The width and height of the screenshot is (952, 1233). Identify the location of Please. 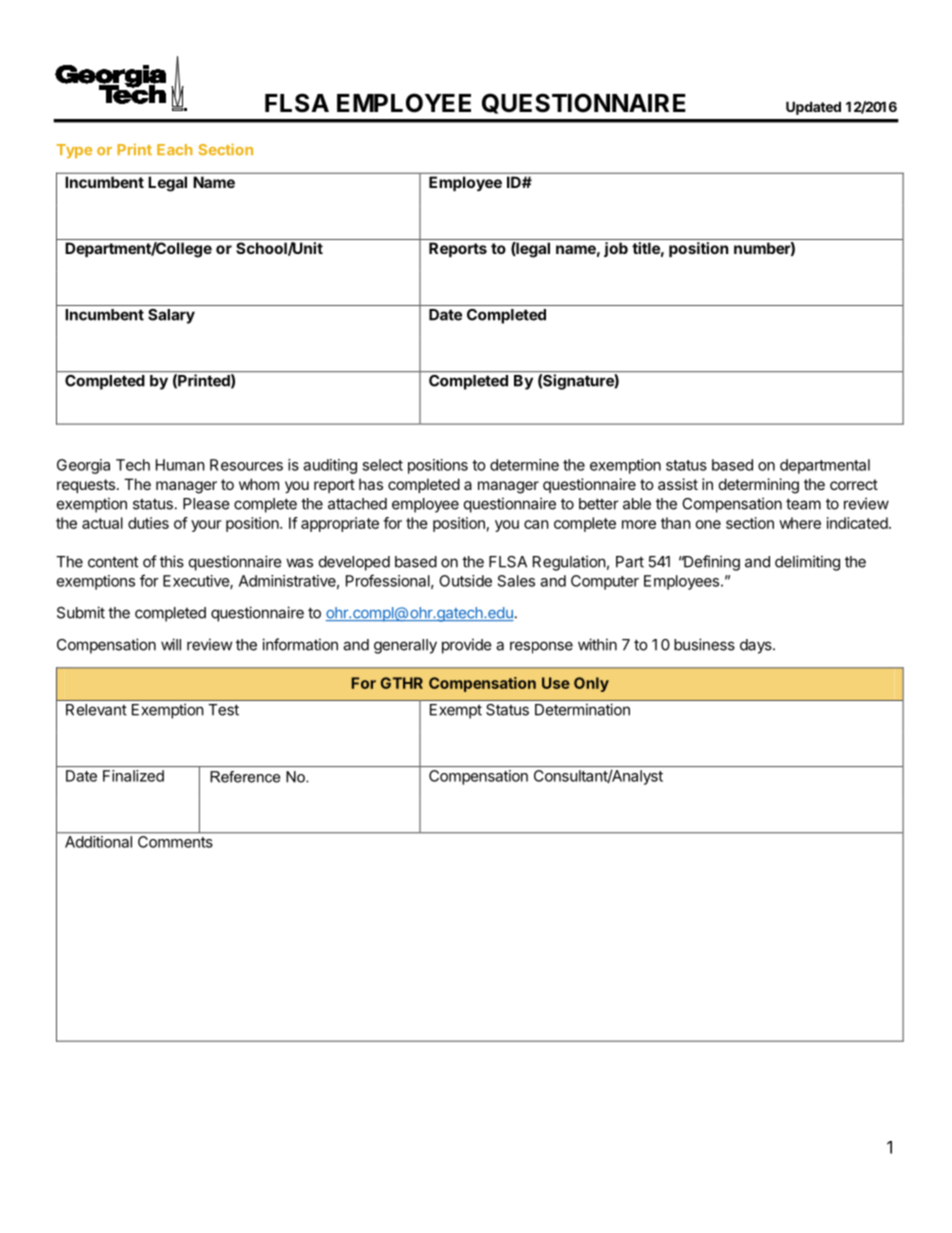
(206, 504).
